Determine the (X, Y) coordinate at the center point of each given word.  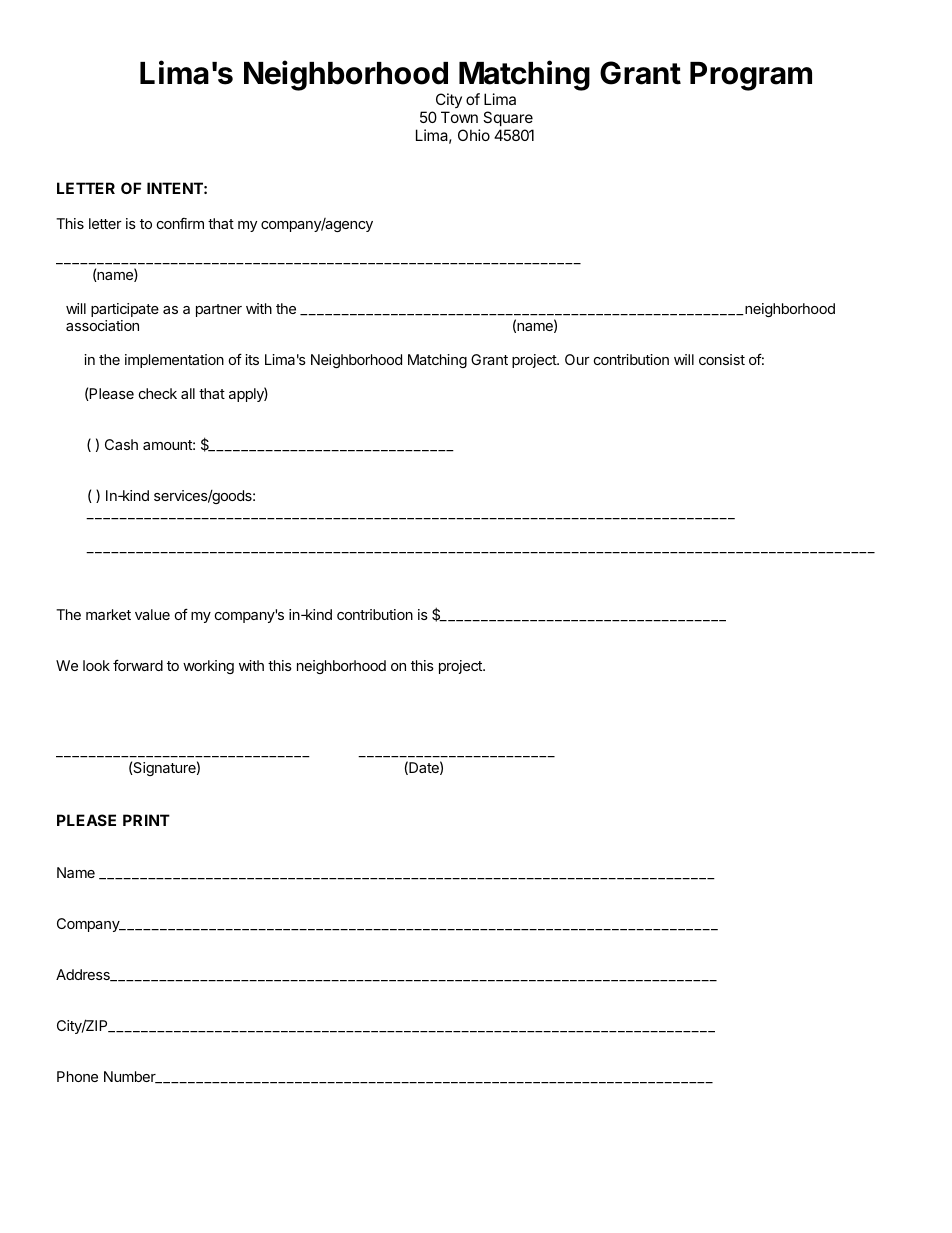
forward (138, 665)
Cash (121, 444)
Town (459, 117)
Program (751, 76)
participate (125, 310)
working (208, 667)
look (96, 665)
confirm (180, 223)
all (188, 393)
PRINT (146, 820)
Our (577, 359)
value (152, 614)
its (252, 359)
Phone (77, 1076)
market (108, 614)
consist (722, 359)
